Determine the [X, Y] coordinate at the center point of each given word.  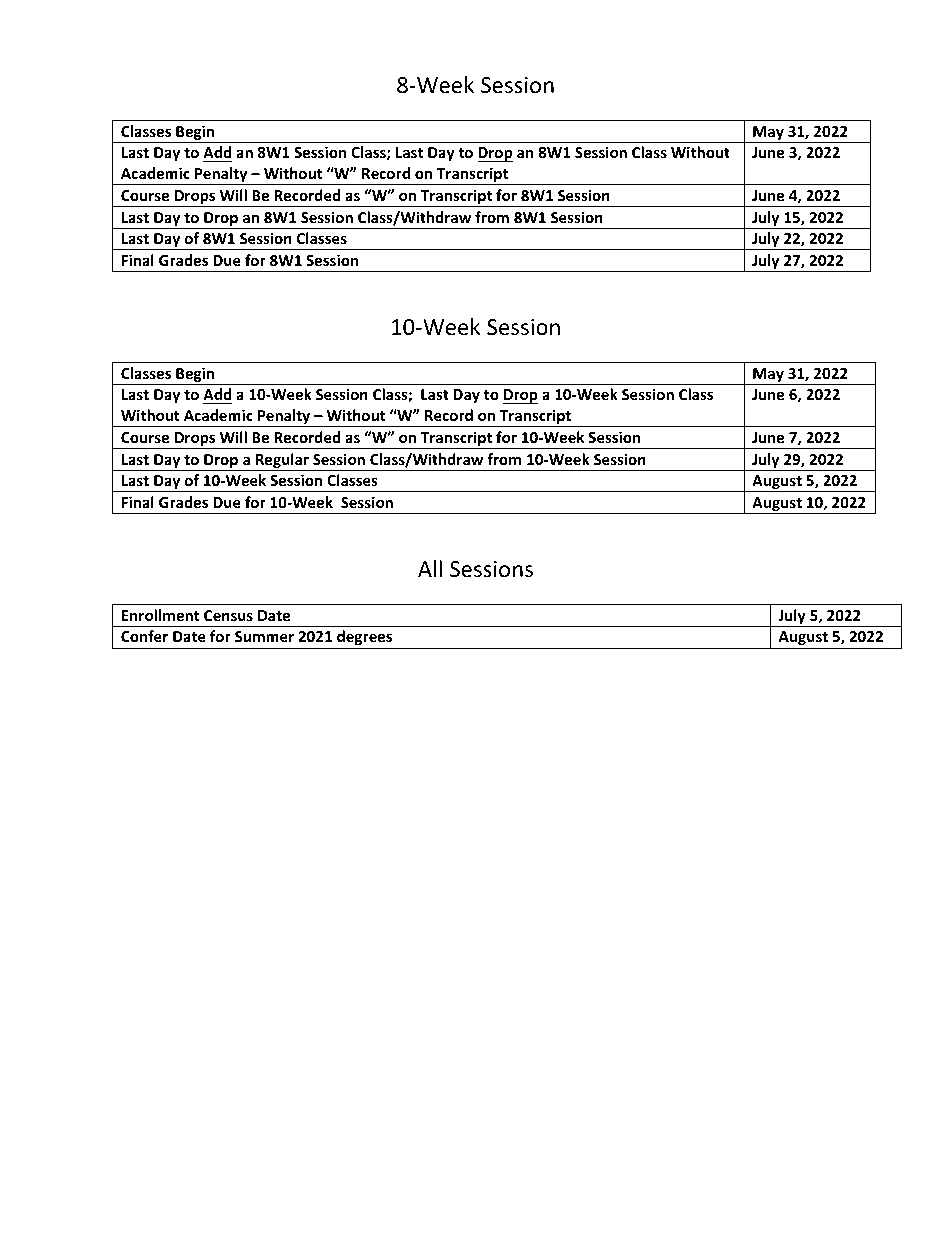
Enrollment [161, 615]
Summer [264, 636]
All [430, 568]
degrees [364, 637]
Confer [144, 636]
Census [228, 615]
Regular [282, 462]
